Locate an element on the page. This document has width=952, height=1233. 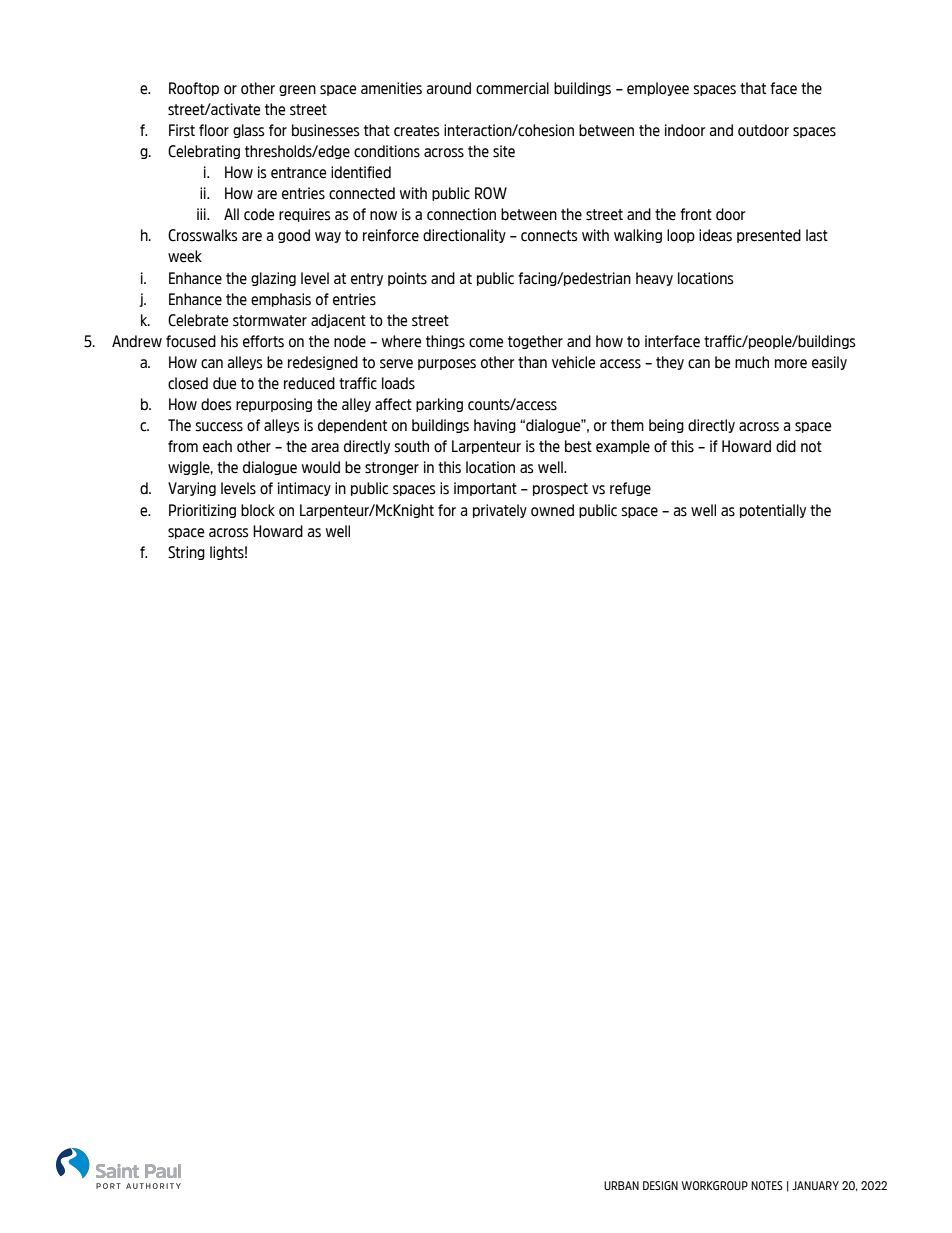
employee is located at coordinates (658, 89).
